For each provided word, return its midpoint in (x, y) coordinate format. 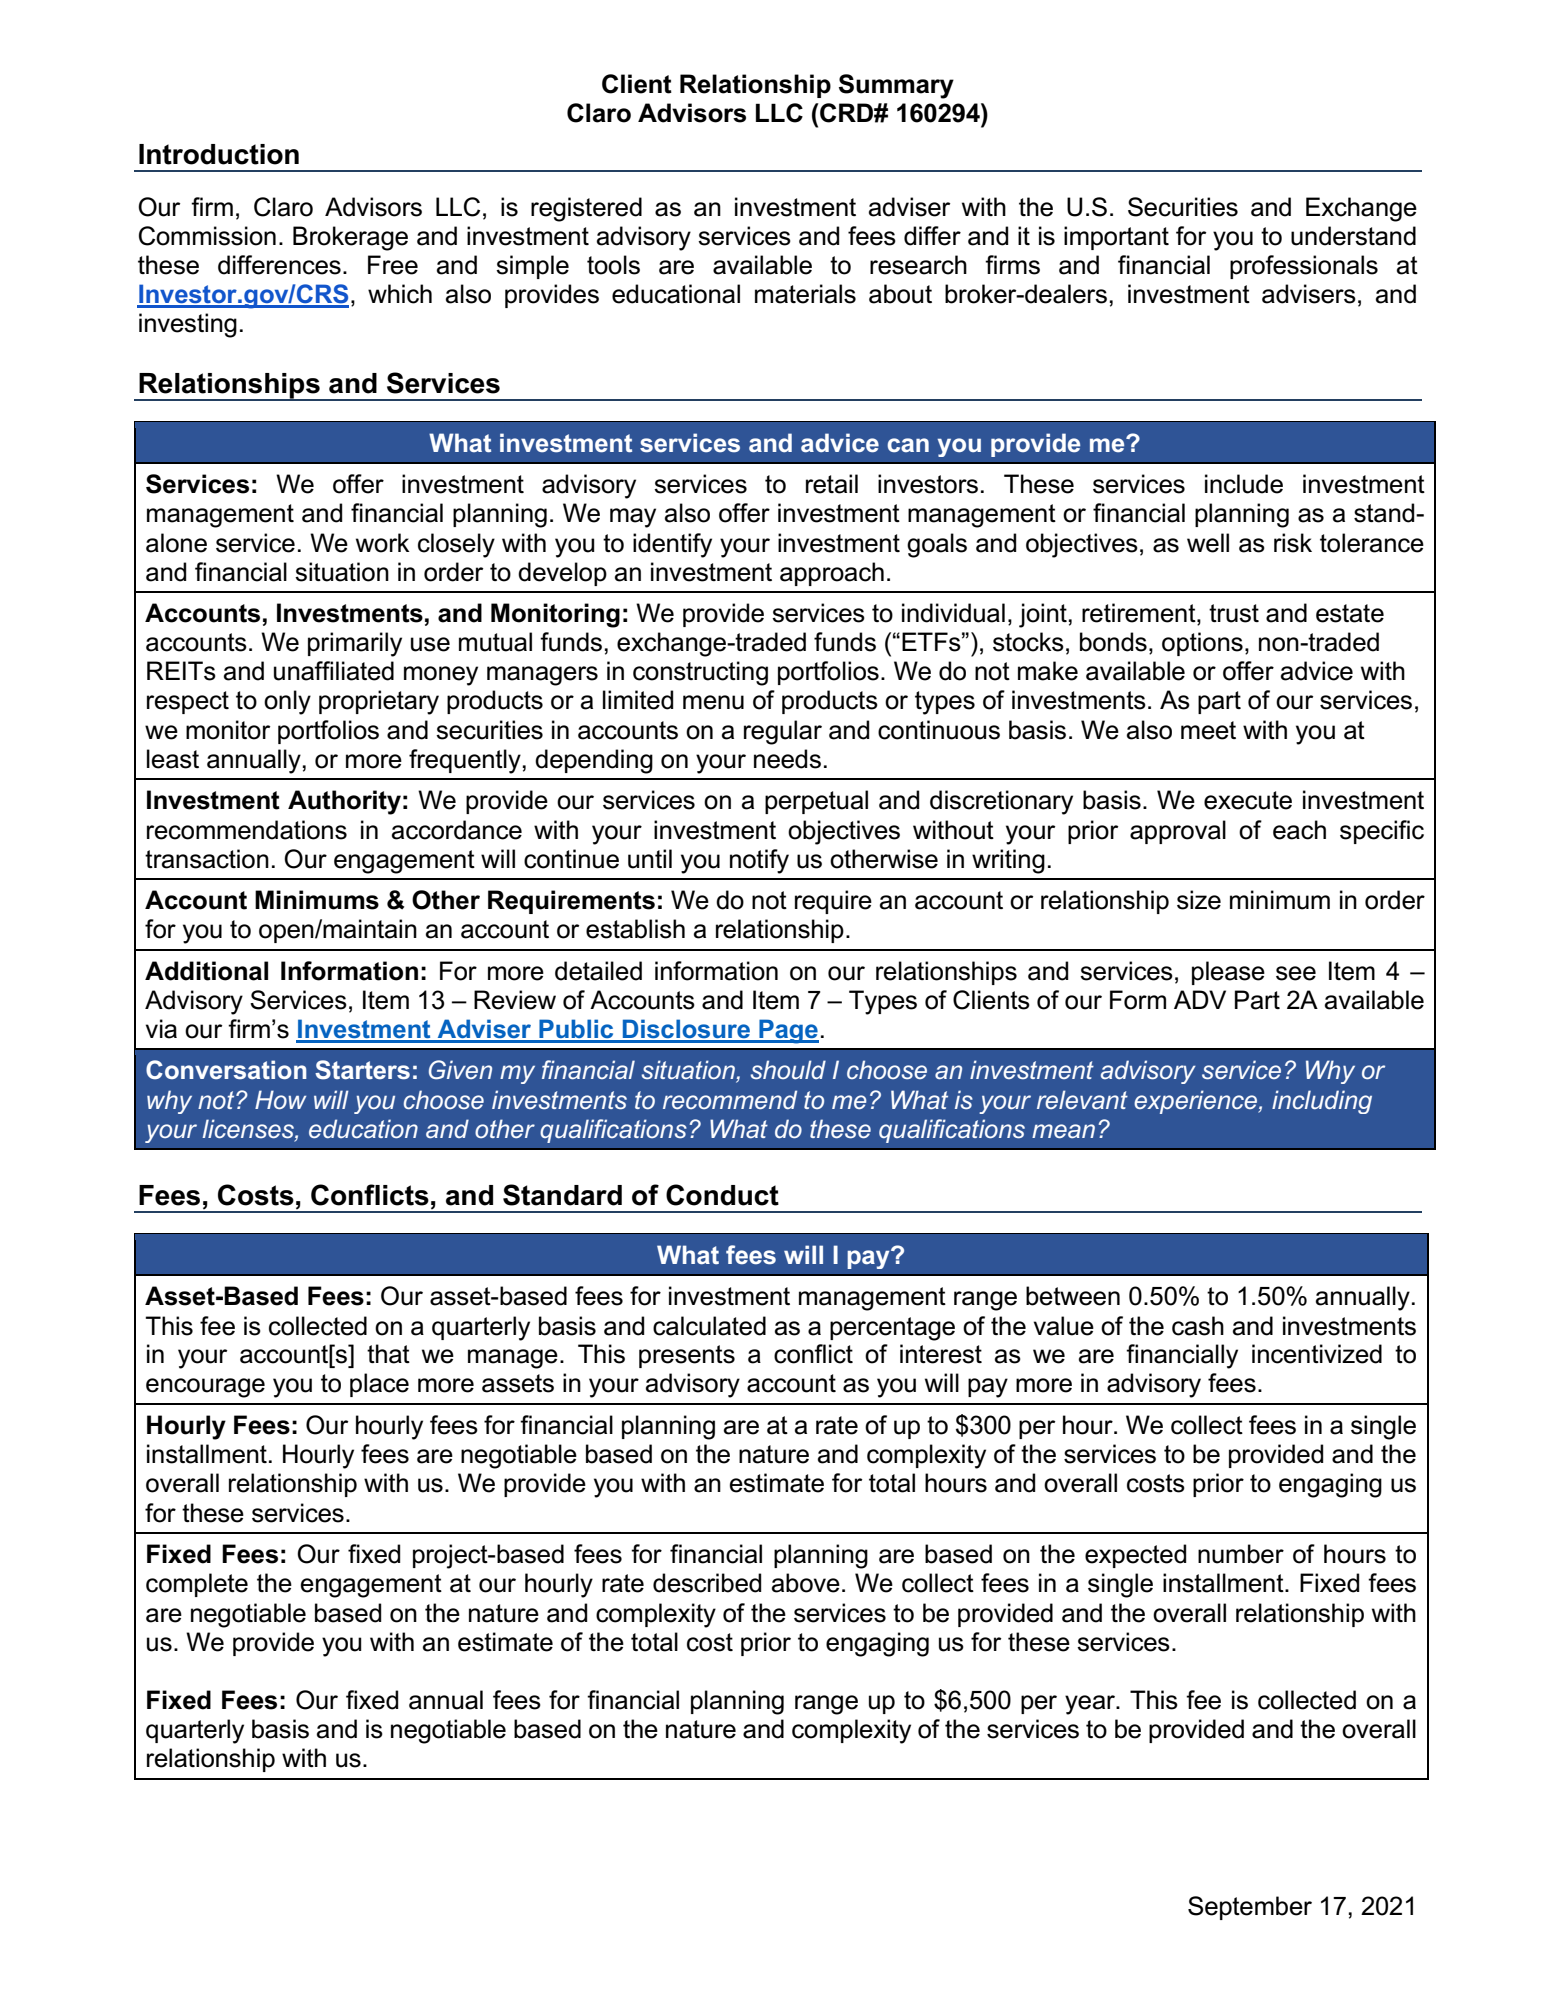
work (383, 543)
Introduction (219, 154)
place (379, 1385)
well (1208, 543)
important (1116, 238)
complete (197, 1585)
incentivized (1317, 1354)
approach (832, 574)
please (1228, 973)
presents (687, 1356)
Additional (206, 971)
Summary (896, 86)
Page (788, 1031)
